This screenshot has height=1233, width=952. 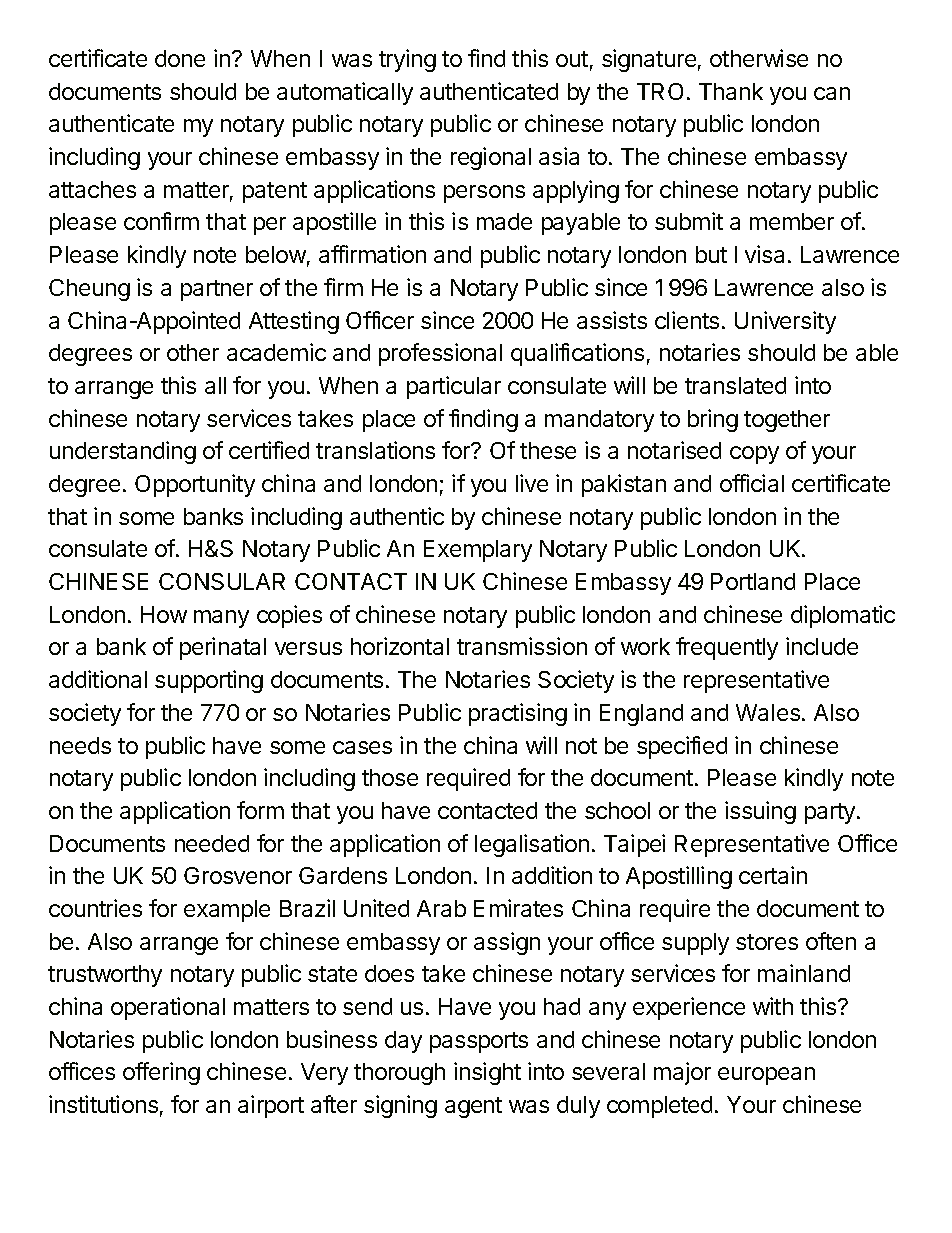 What do you see at coordinates (753, 581) in the screenshot?
I see `Portland` at bounding box center [753, 581].
